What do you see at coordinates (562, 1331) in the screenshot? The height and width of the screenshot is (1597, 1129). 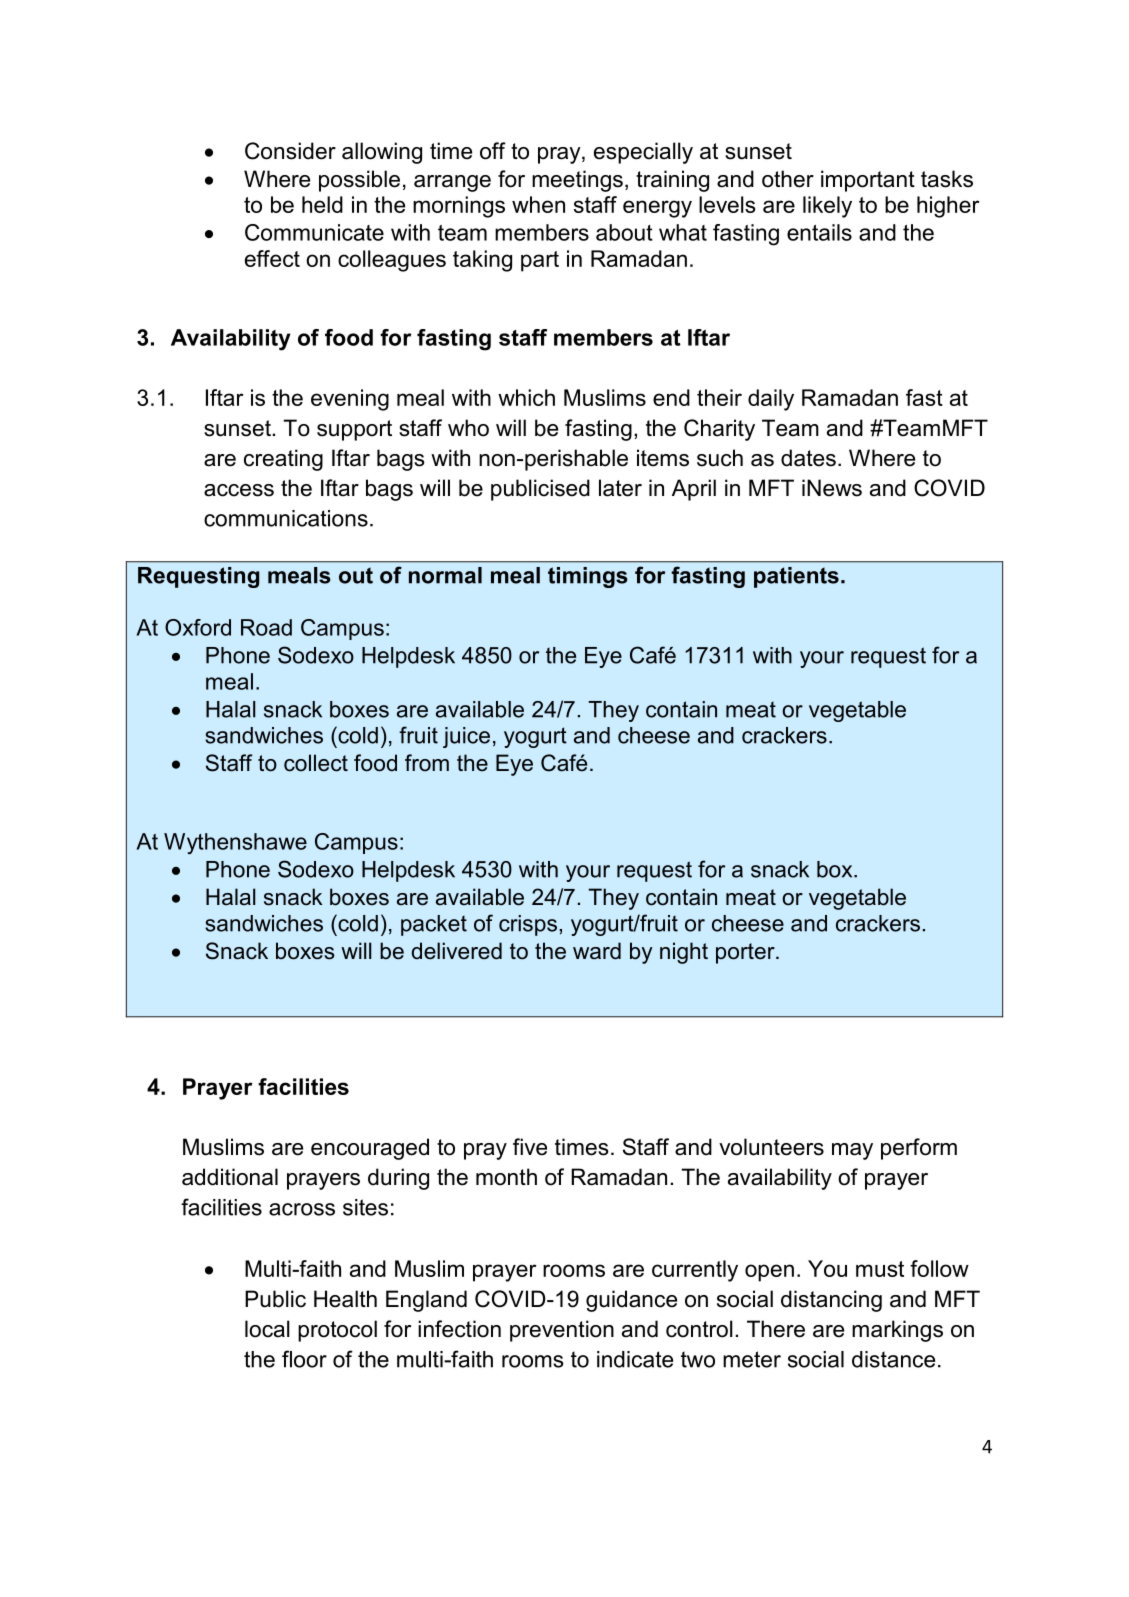 I see `prevention` at bounding box center [562, 1331].
